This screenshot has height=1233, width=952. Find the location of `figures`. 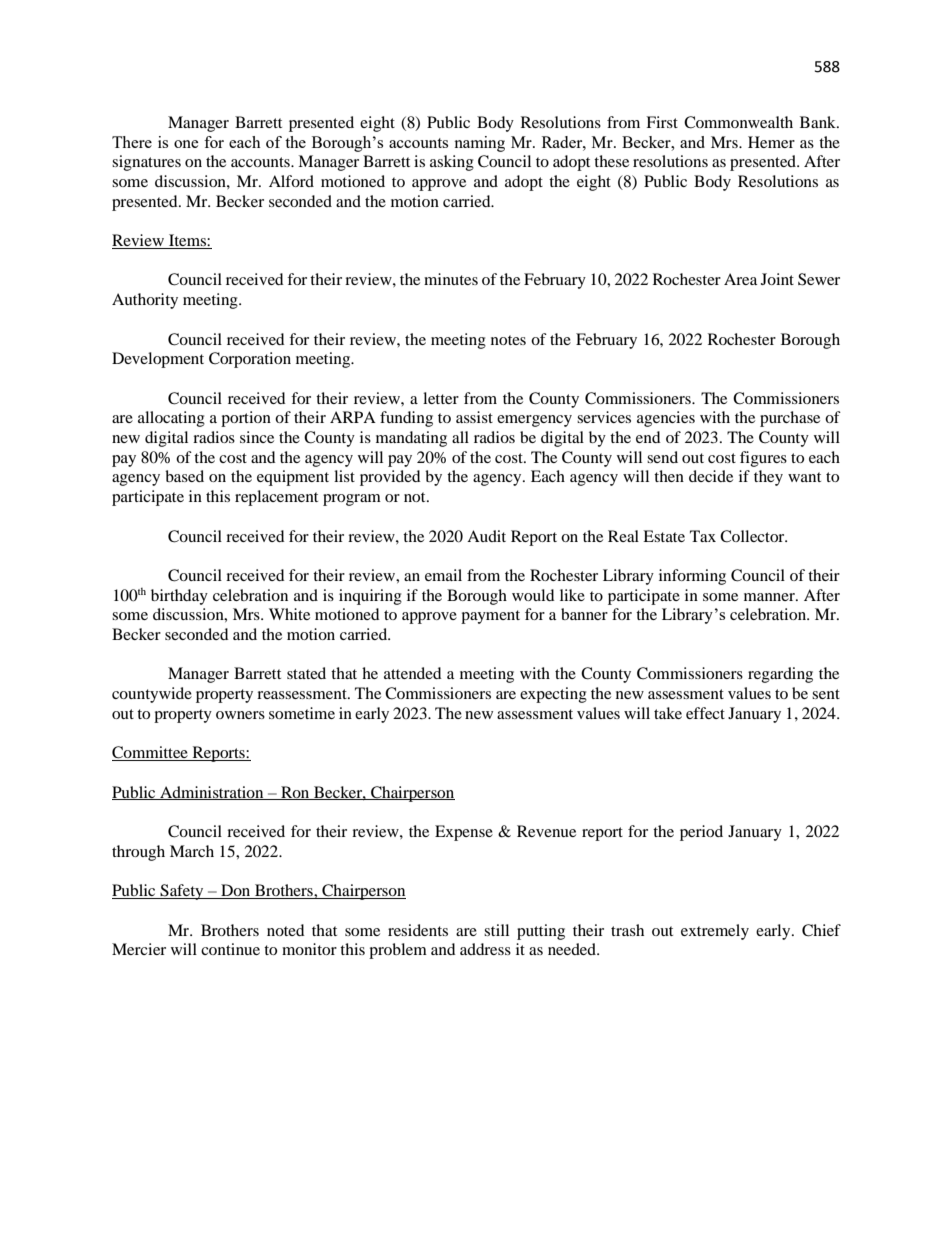

figures is located at coordinates (763, 459).
